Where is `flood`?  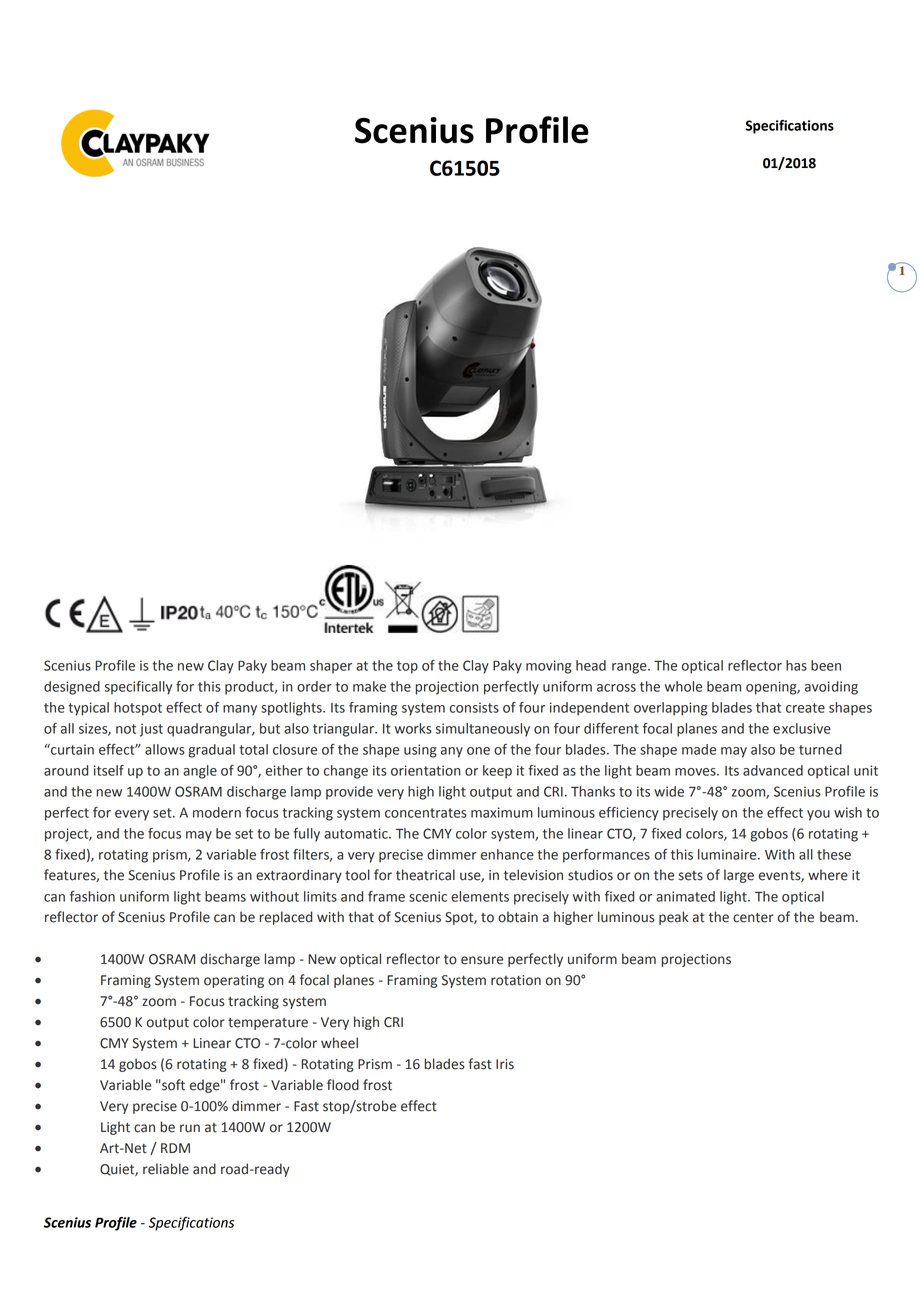 flood is located at coordinates (343, 1085).
